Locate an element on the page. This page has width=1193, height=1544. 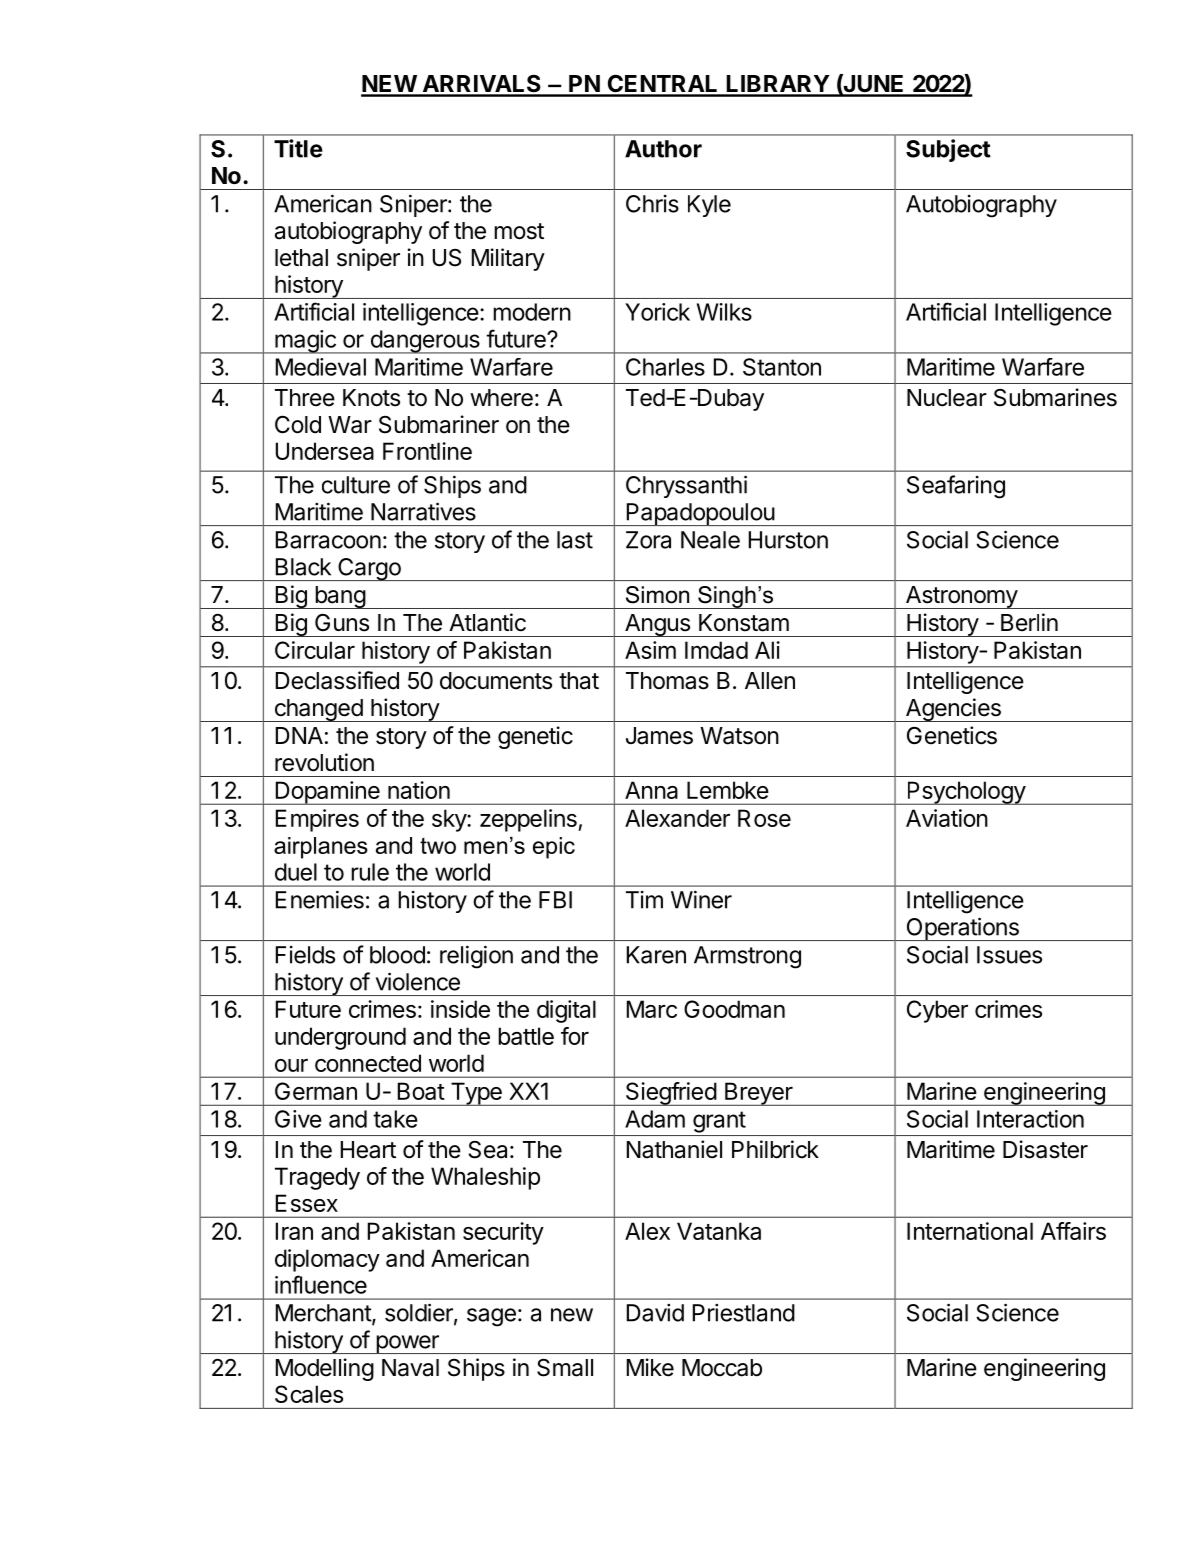
Declassified is located at coordinates (337, 680).
